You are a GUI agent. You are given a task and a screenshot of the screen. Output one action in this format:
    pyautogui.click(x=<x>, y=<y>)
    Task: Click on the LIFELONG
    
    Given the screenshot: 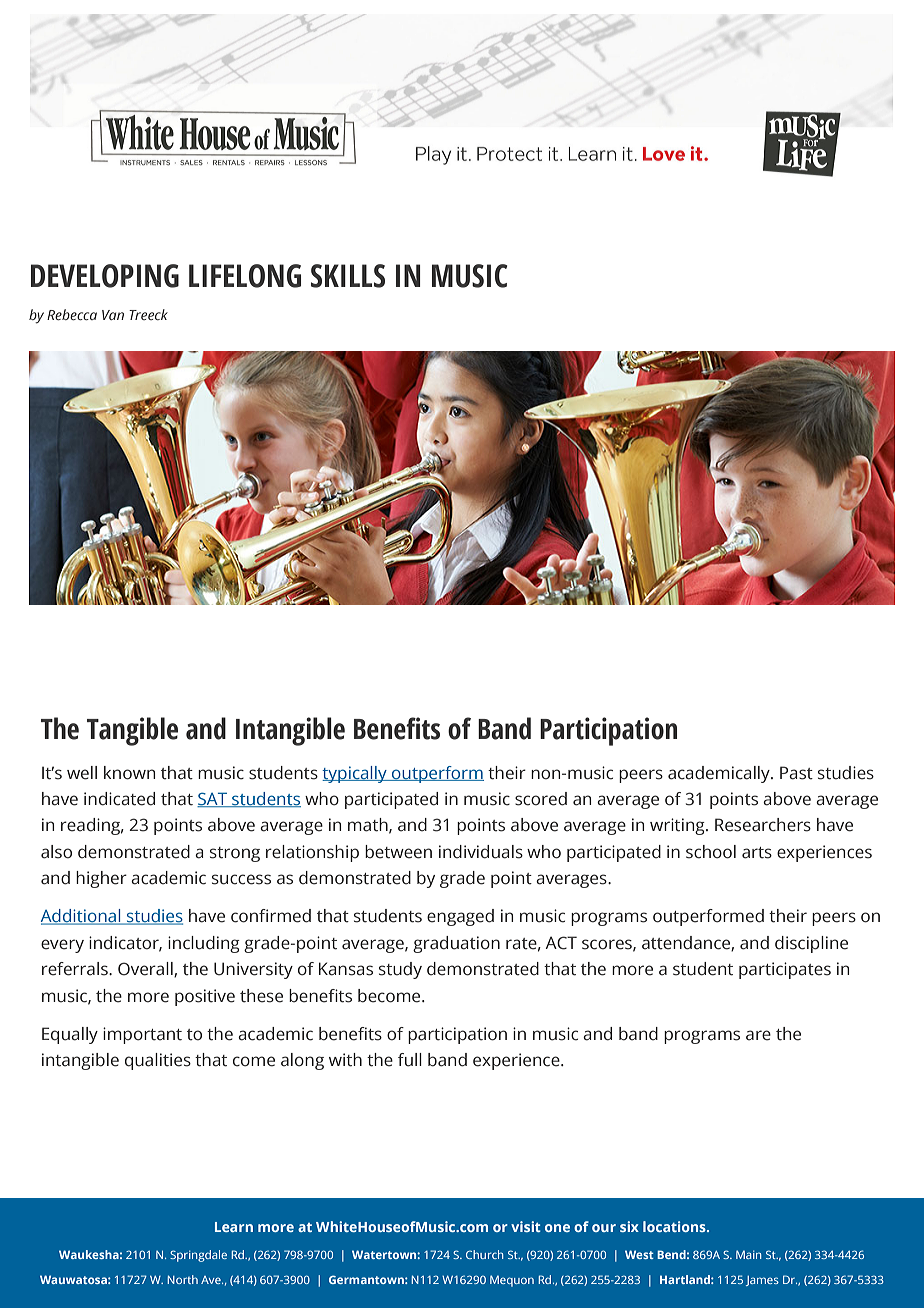 What is the action you would take?
    pyautogui.click(x=245, y=276)
